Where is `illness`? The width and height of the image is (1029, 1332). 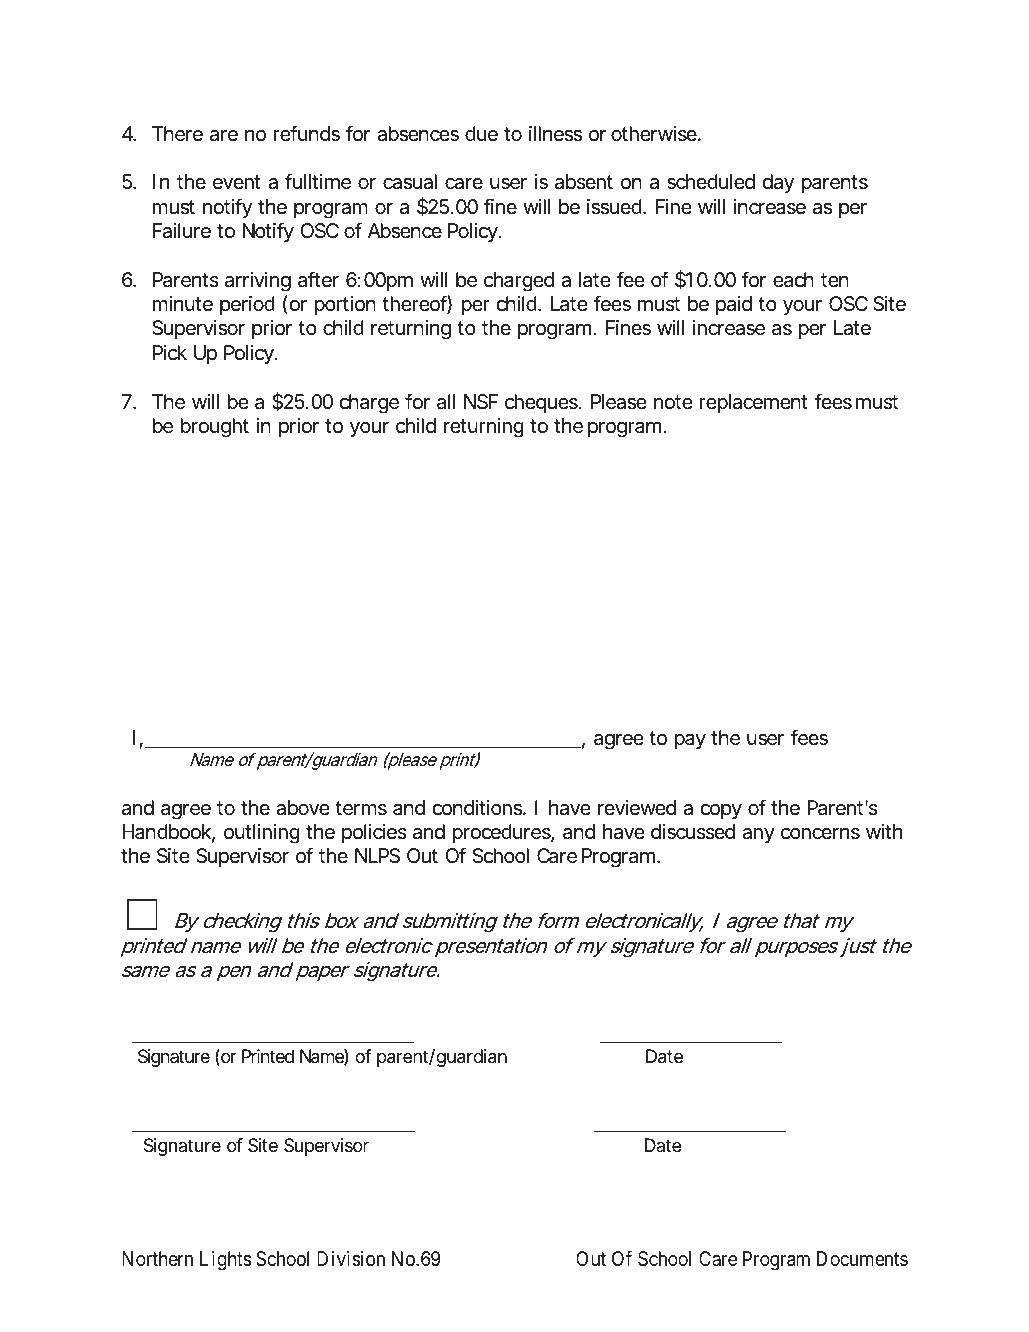 illness is located at coordinates (555, 134).
